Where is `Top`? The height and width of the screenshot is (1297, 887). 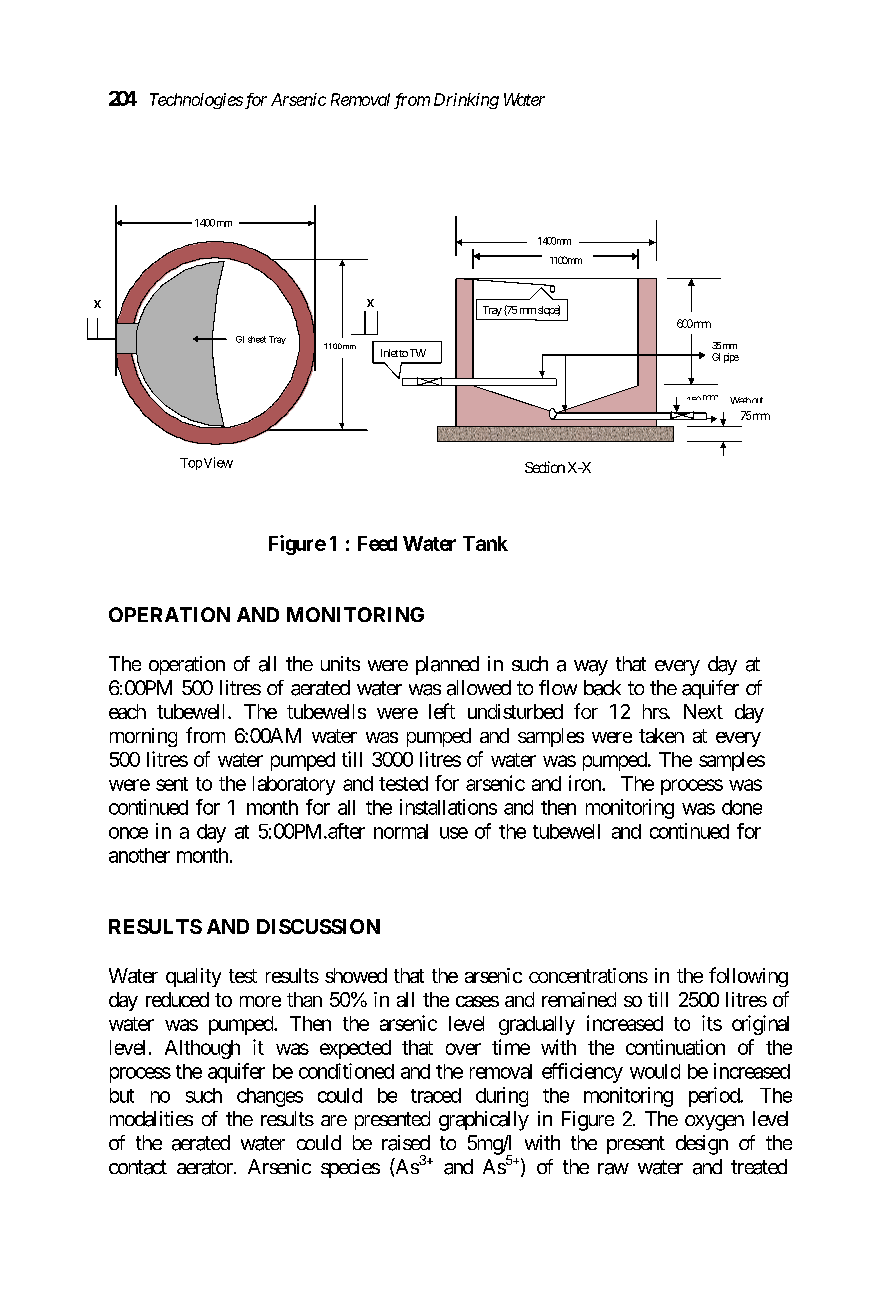
Top is located at coordinates (191, 464).
